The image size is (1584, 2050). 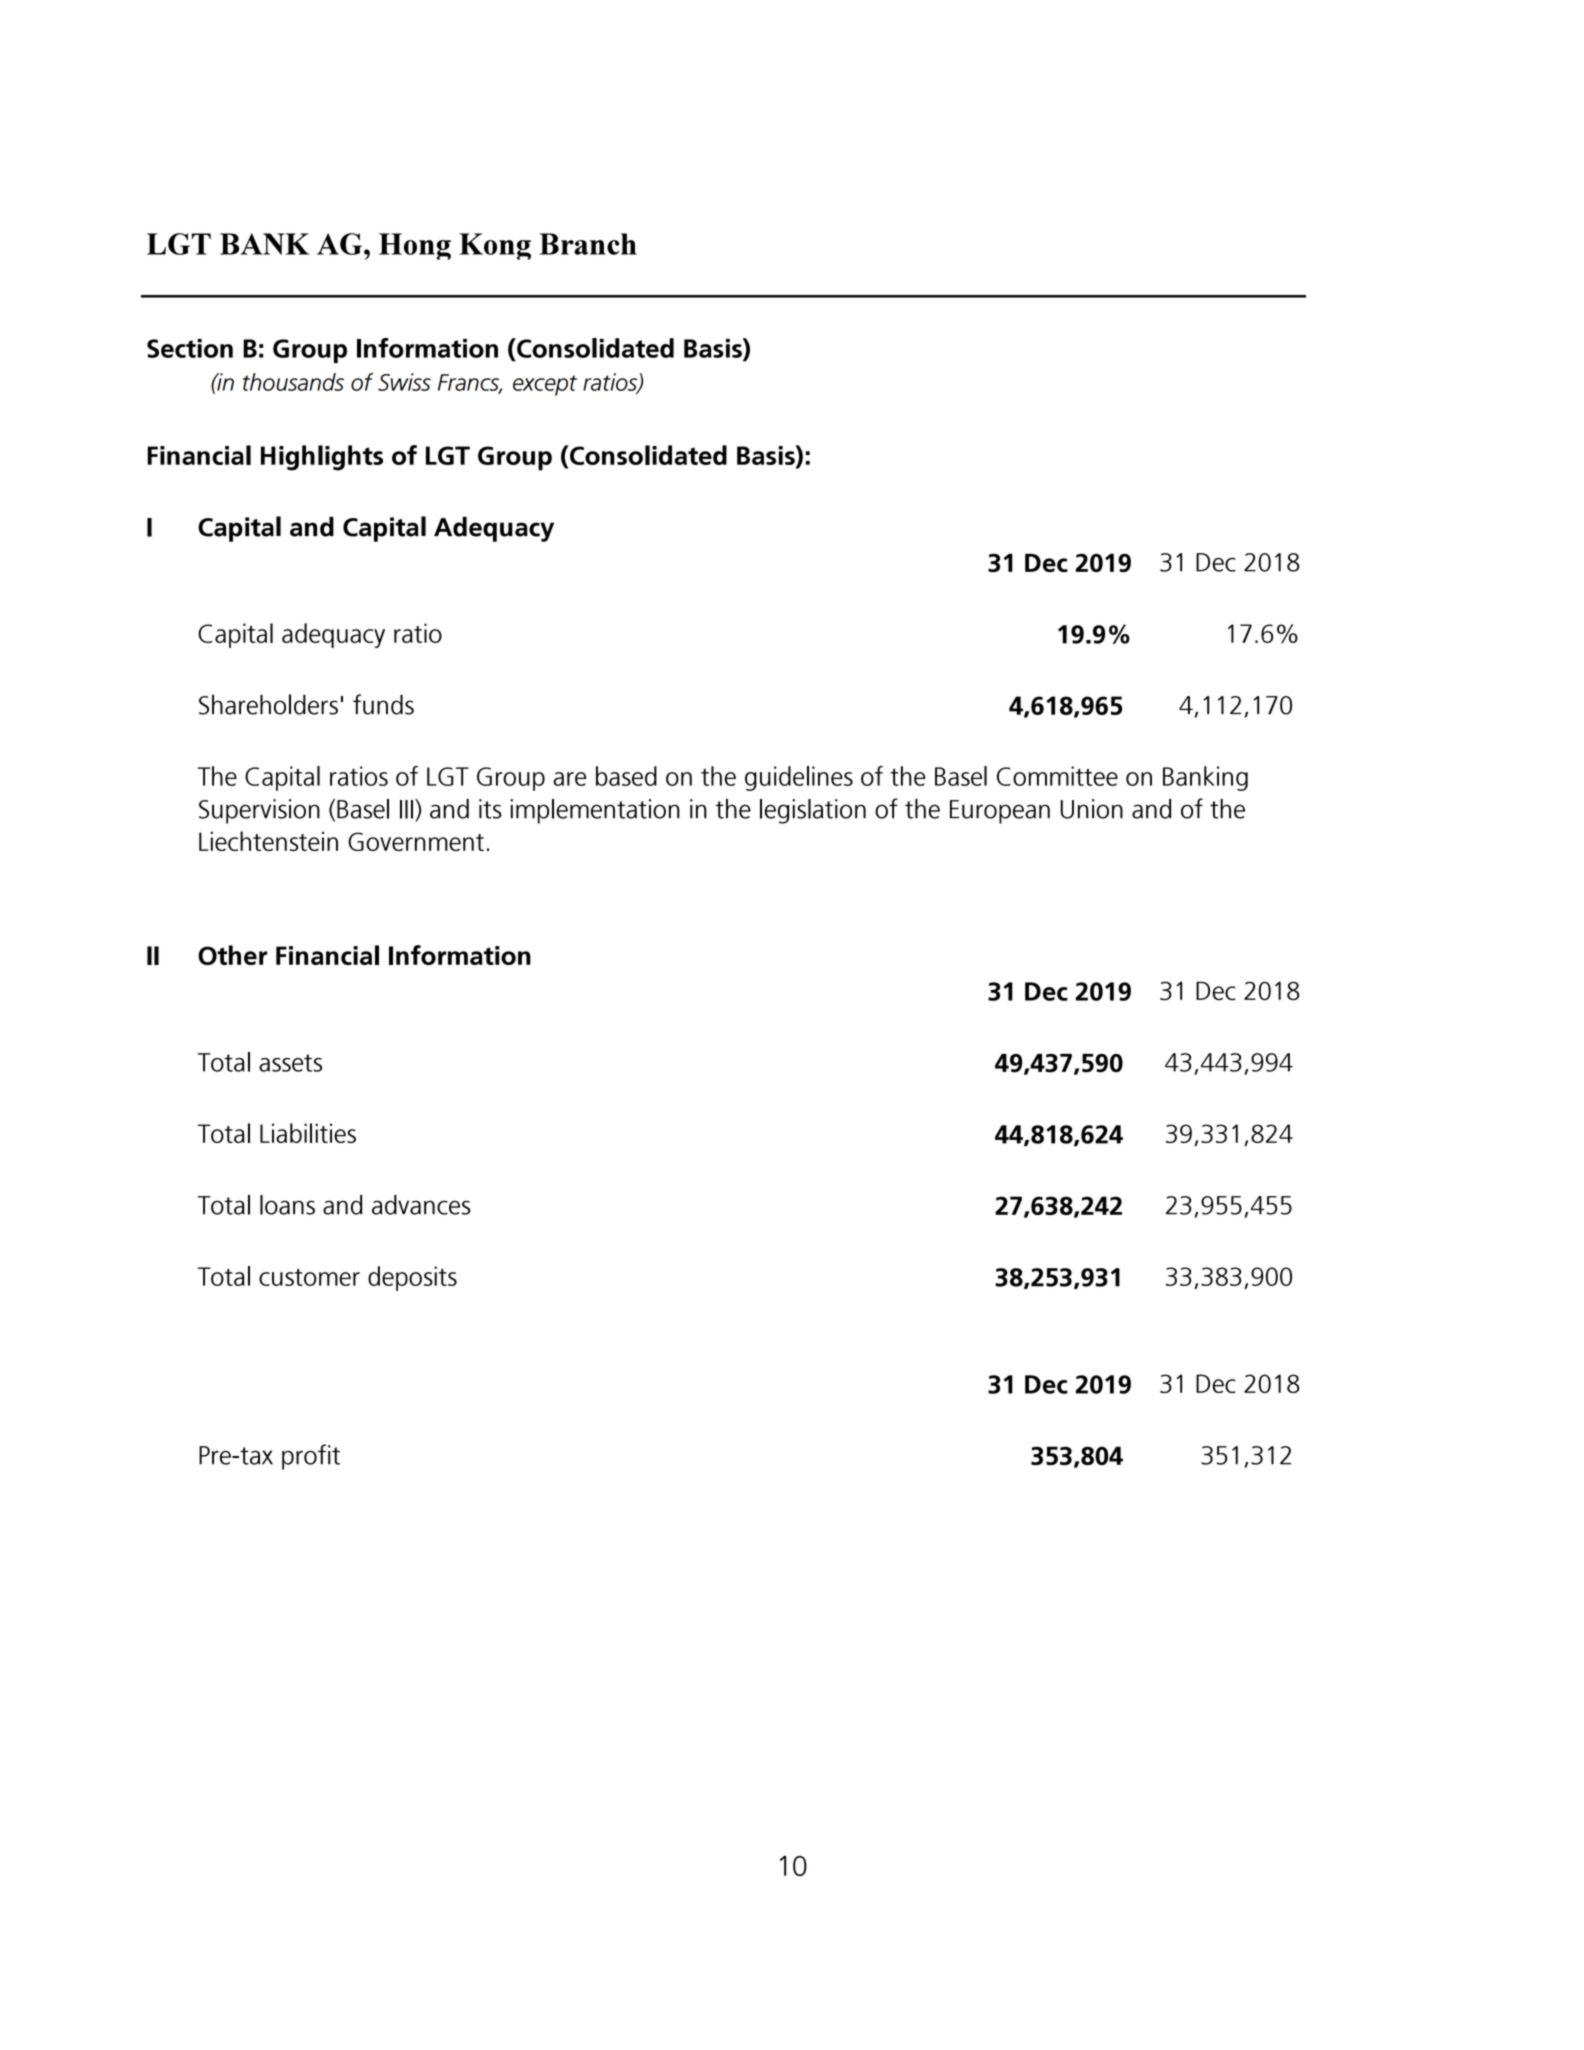 What do you see at coordinates (1000, 812) in the page?
I see `European` at bounding box center [1000, 812].
